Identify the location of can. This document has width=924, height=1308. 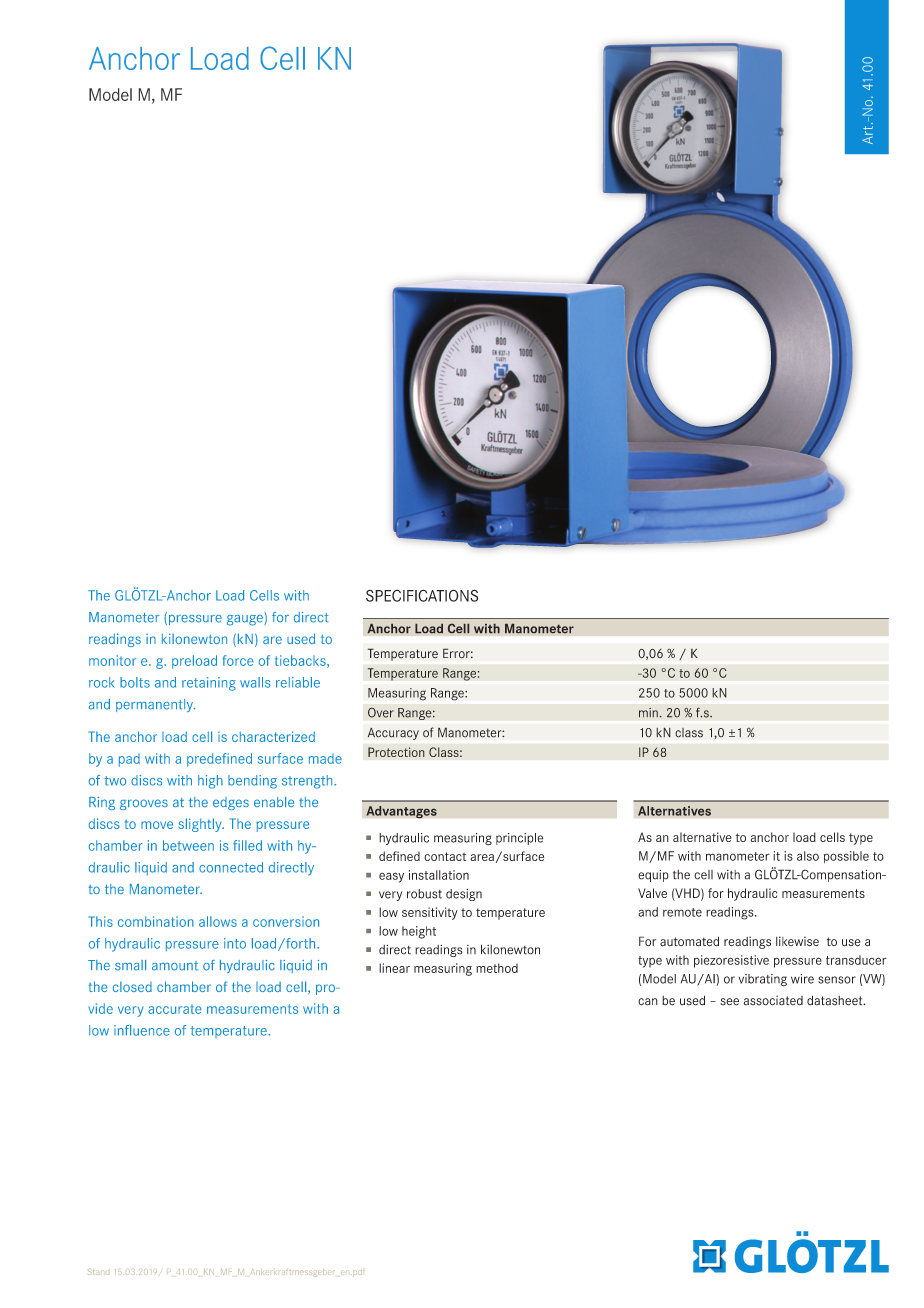
(648, 1002).
